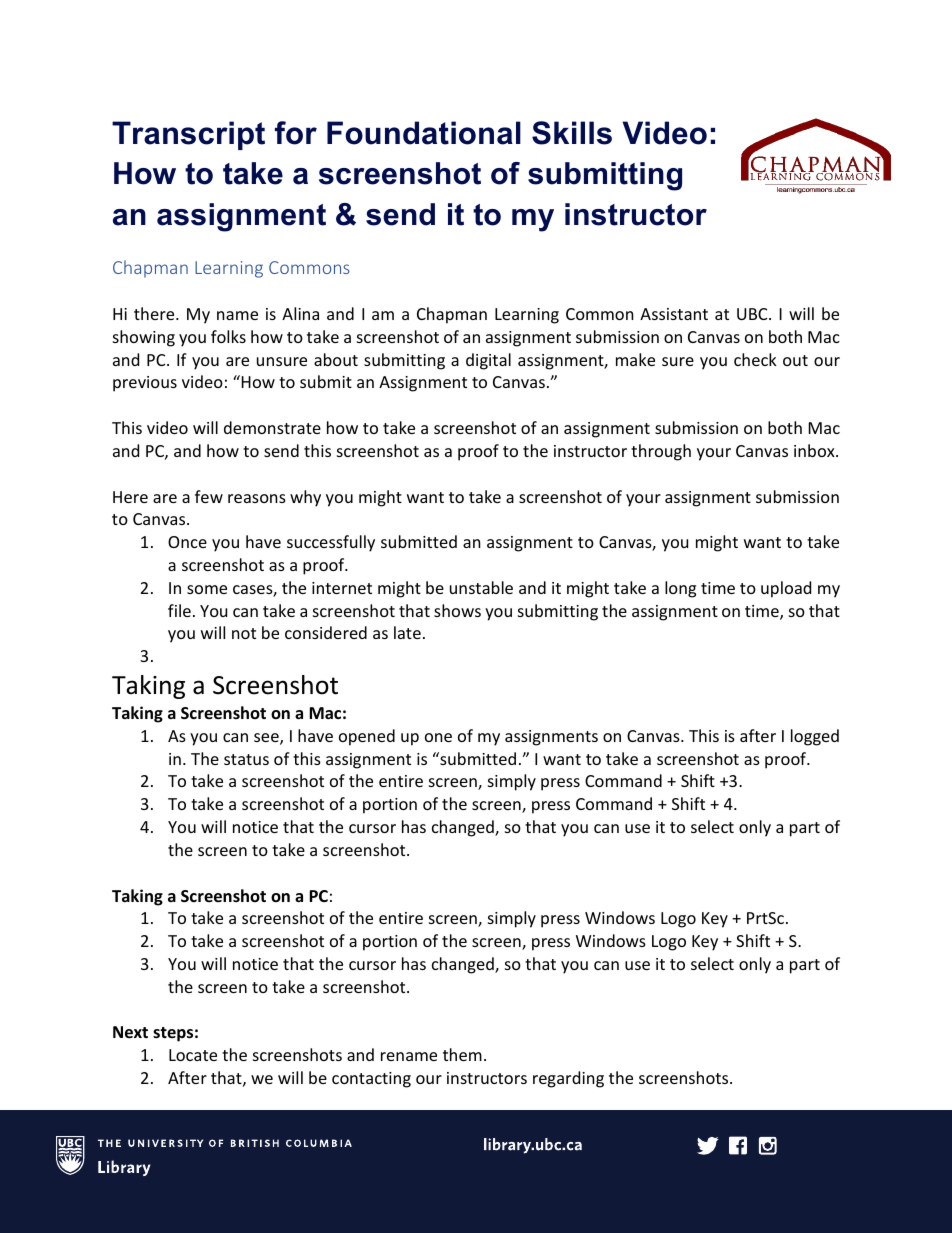  Describe the element at coordinates (462, 1054) in the screenshot. I see `them` at that location.
